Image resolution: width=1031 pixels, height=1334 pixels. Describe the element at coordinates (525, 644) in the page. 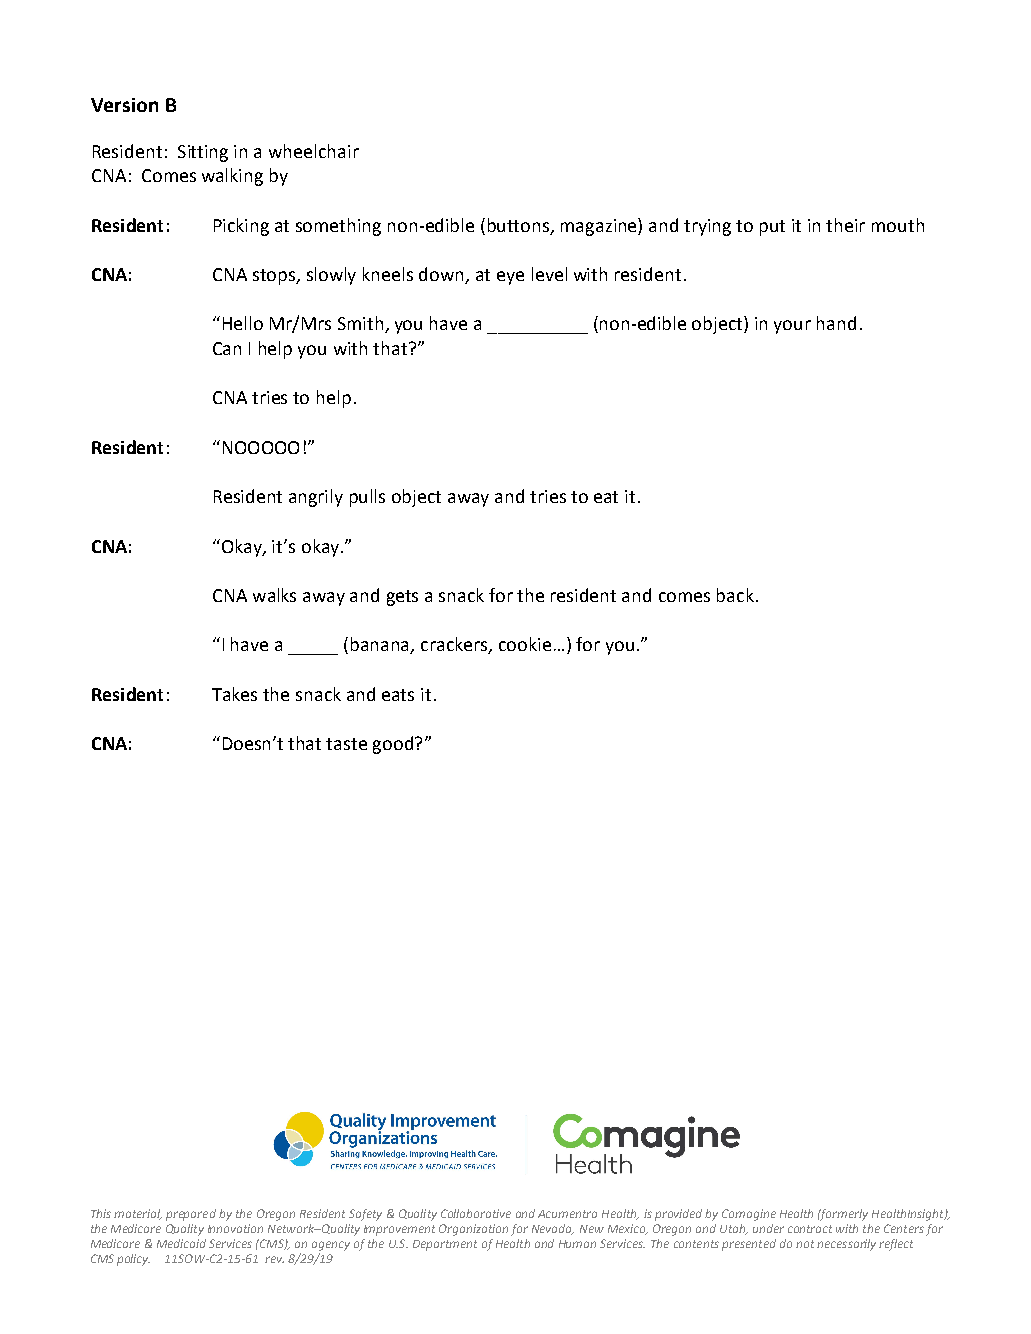

I see `cookie` at that location.
